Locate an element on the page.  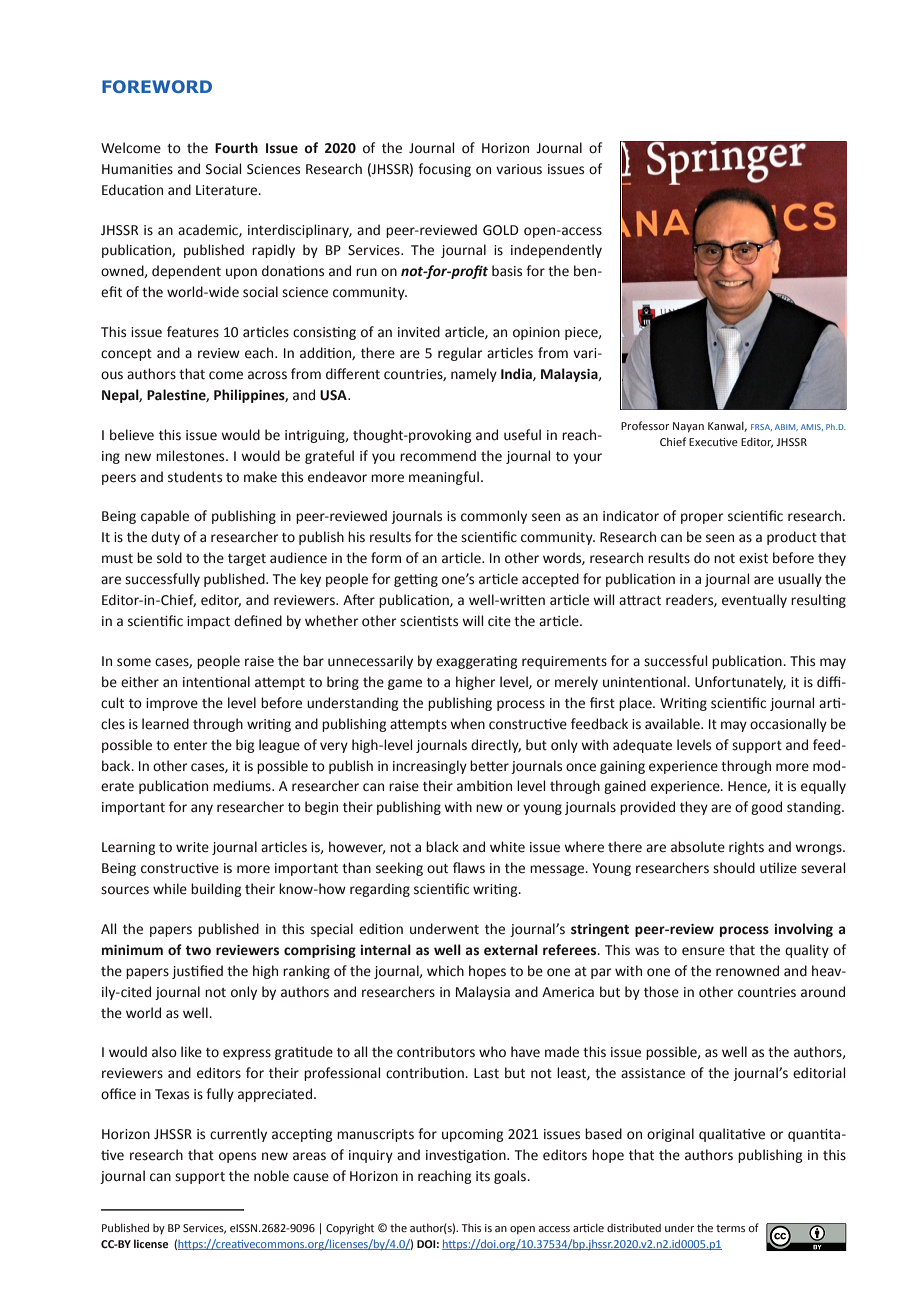
noble is located at coordinates (271, 1176).
